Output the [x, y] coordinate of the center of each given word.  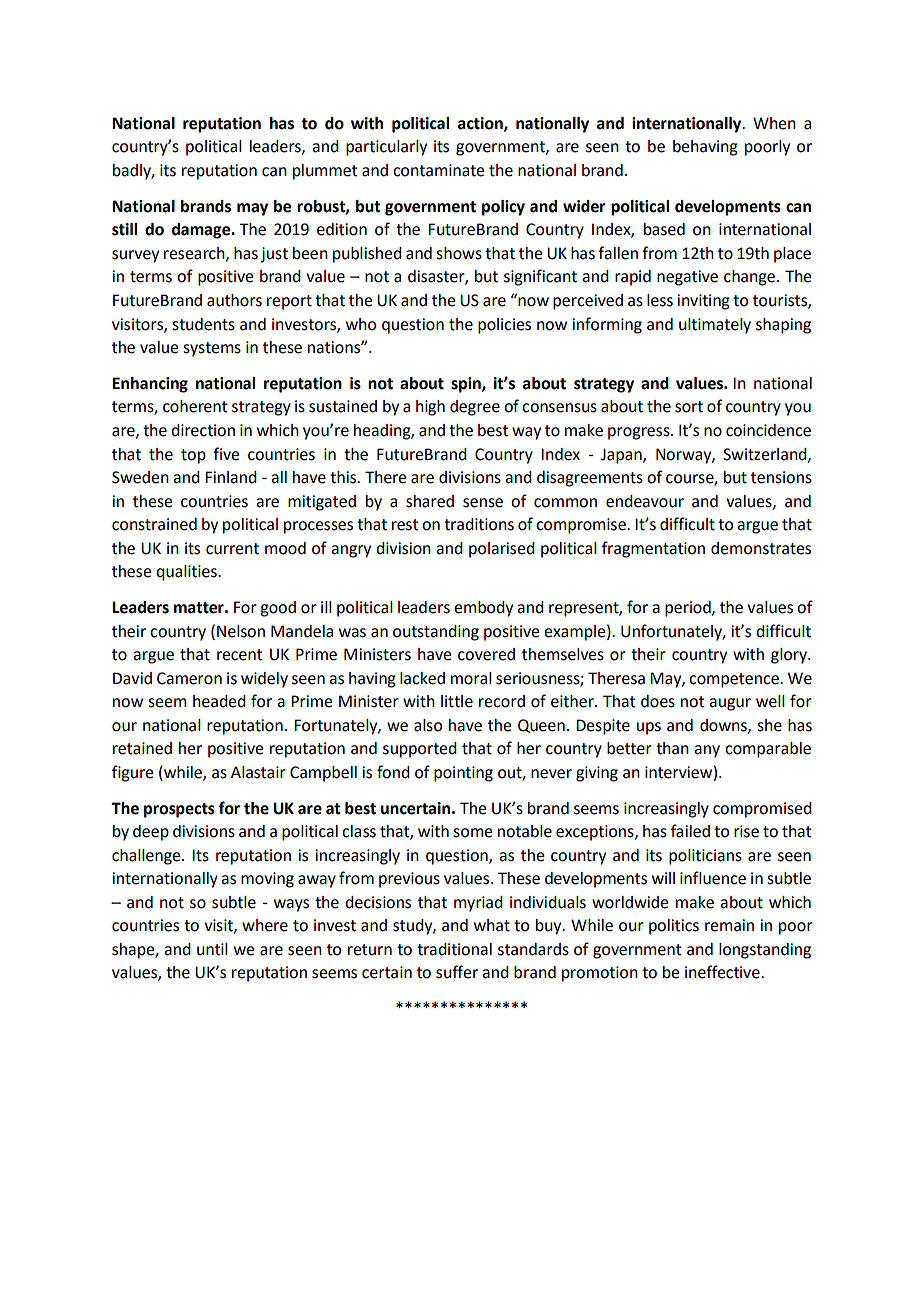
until [212, 949]
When [774, 123]
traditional [454, 949]
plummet [325, 172]
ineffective [723, 972]
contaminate [438, 170]
